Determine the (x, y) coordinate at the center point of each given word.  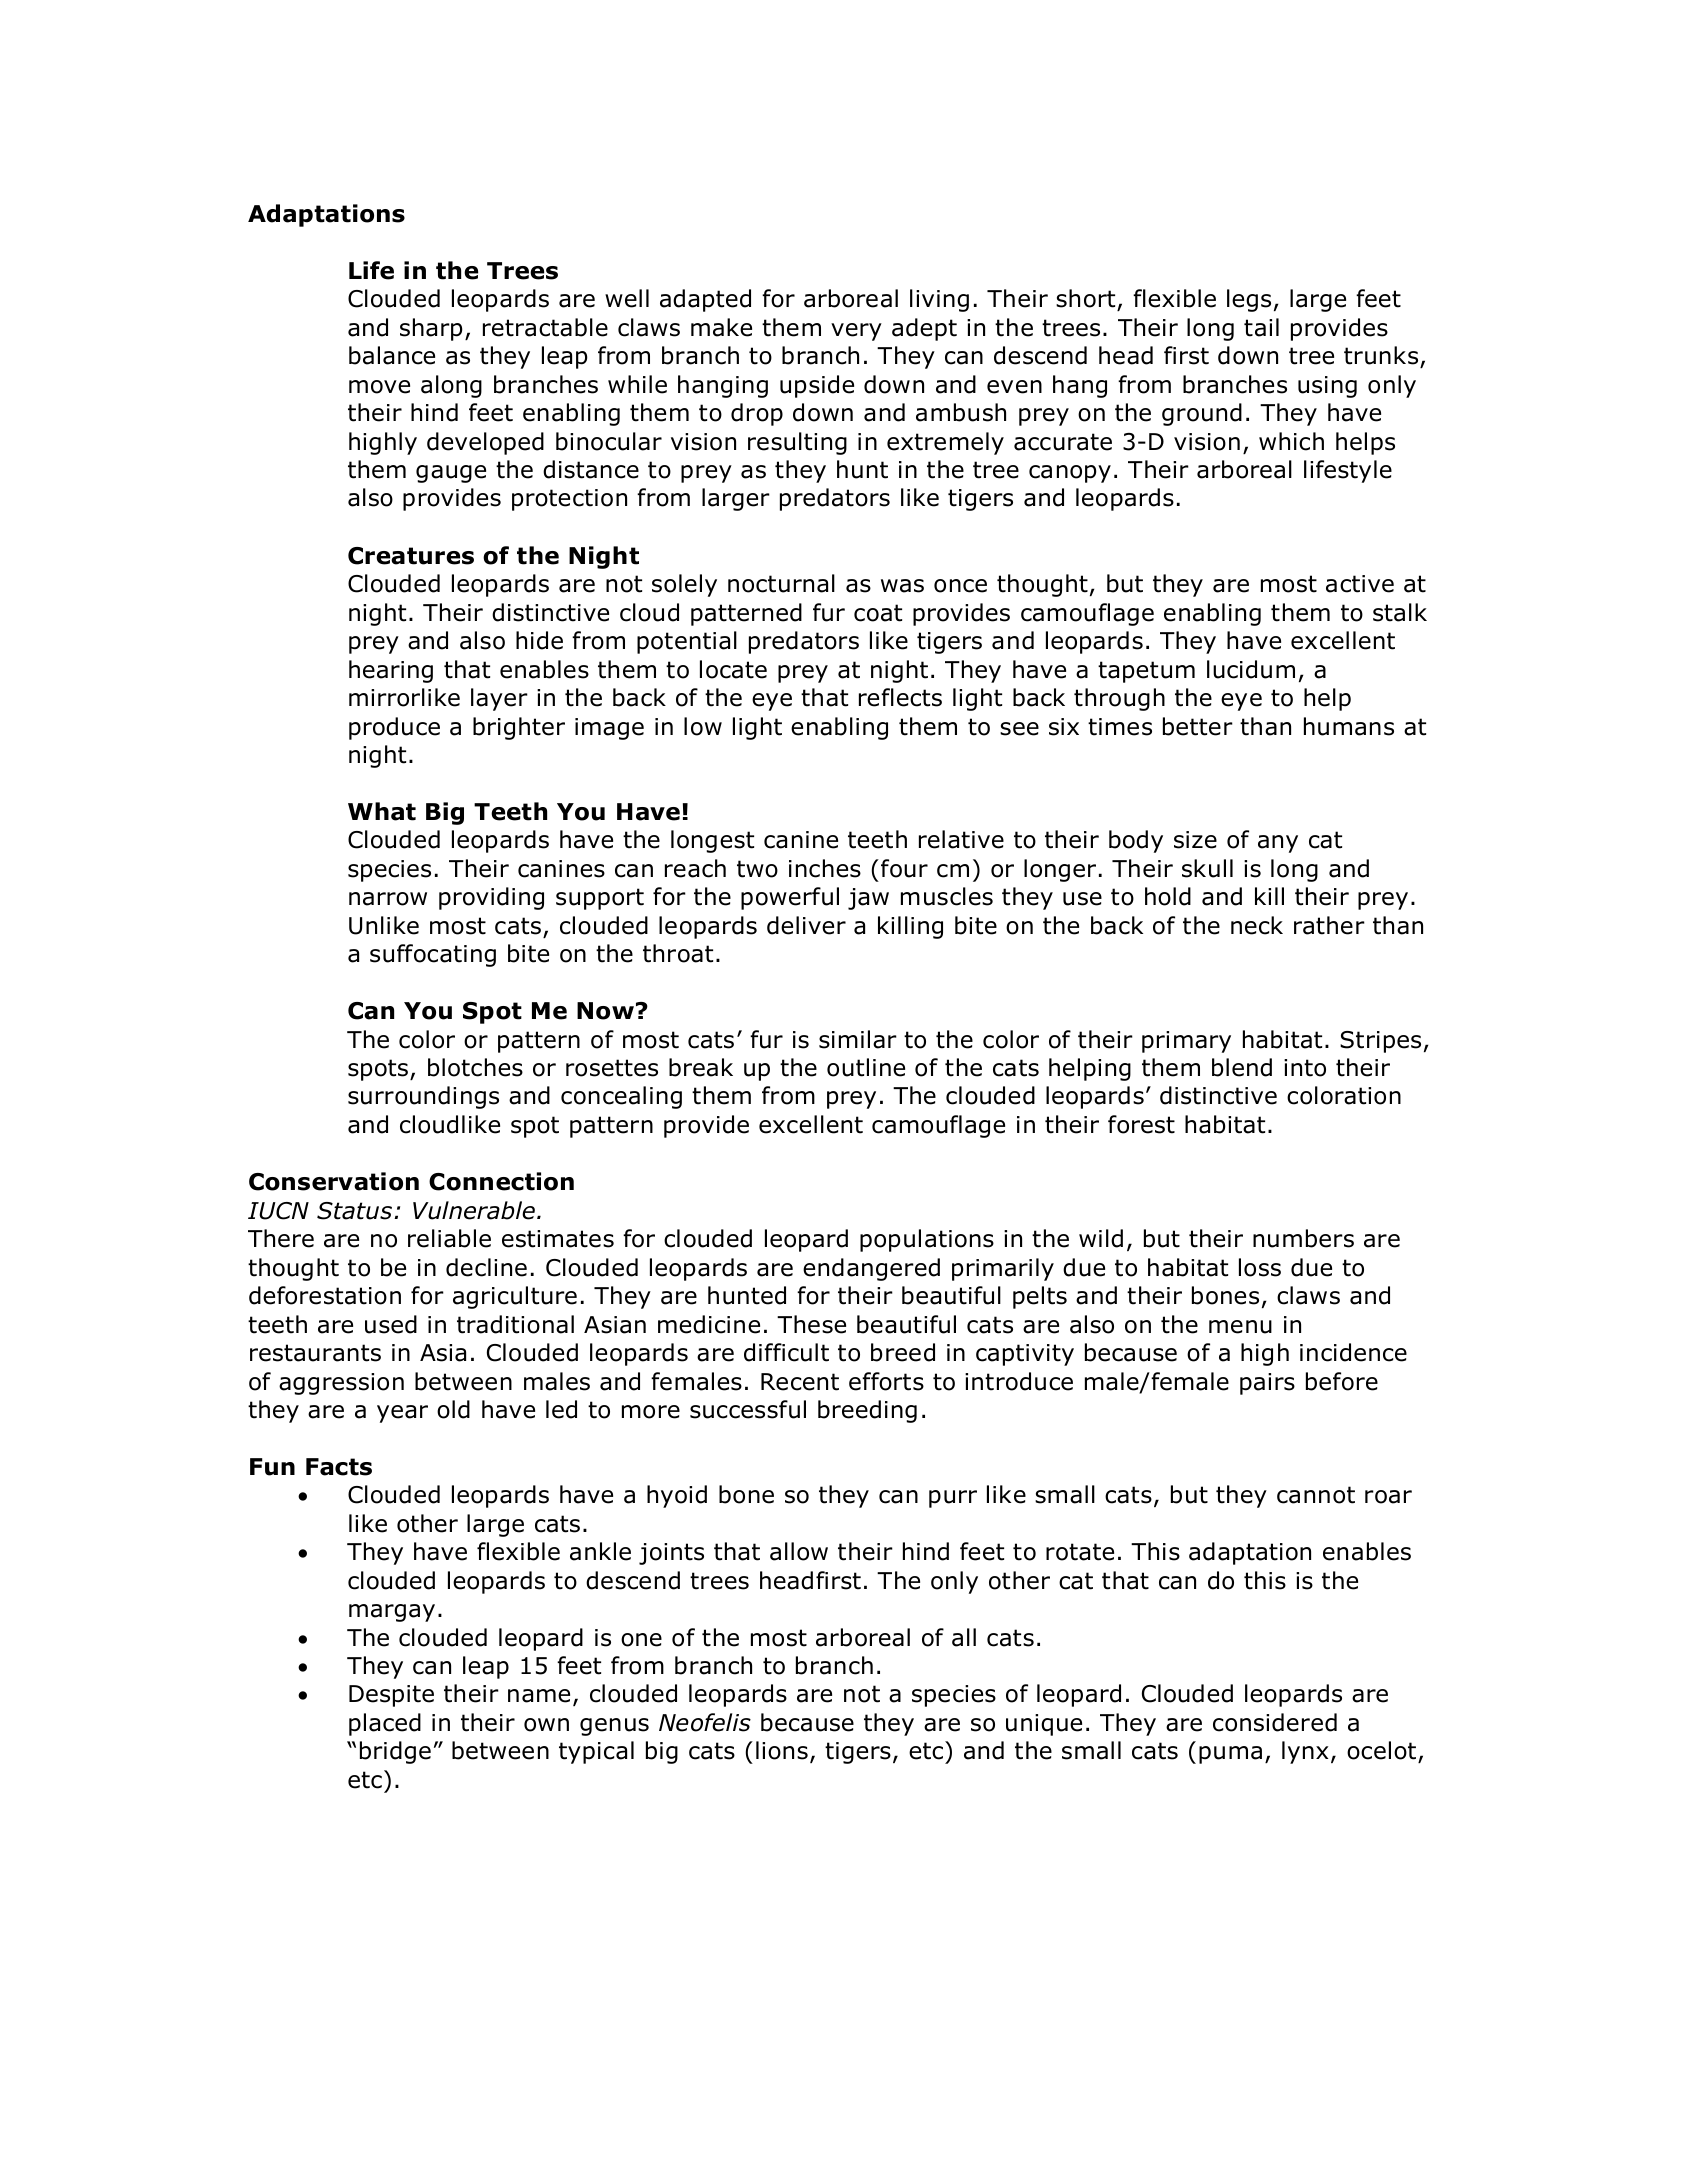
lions (782, 1750)
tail (1261, 327)
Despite (391, 1696)
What (382, 811)
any (1278, 844)
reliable (449, 1238)
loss (1260, 1267)
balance (392, 355)
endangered (871, 1269)
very (856, 332)
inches (825, 868)
